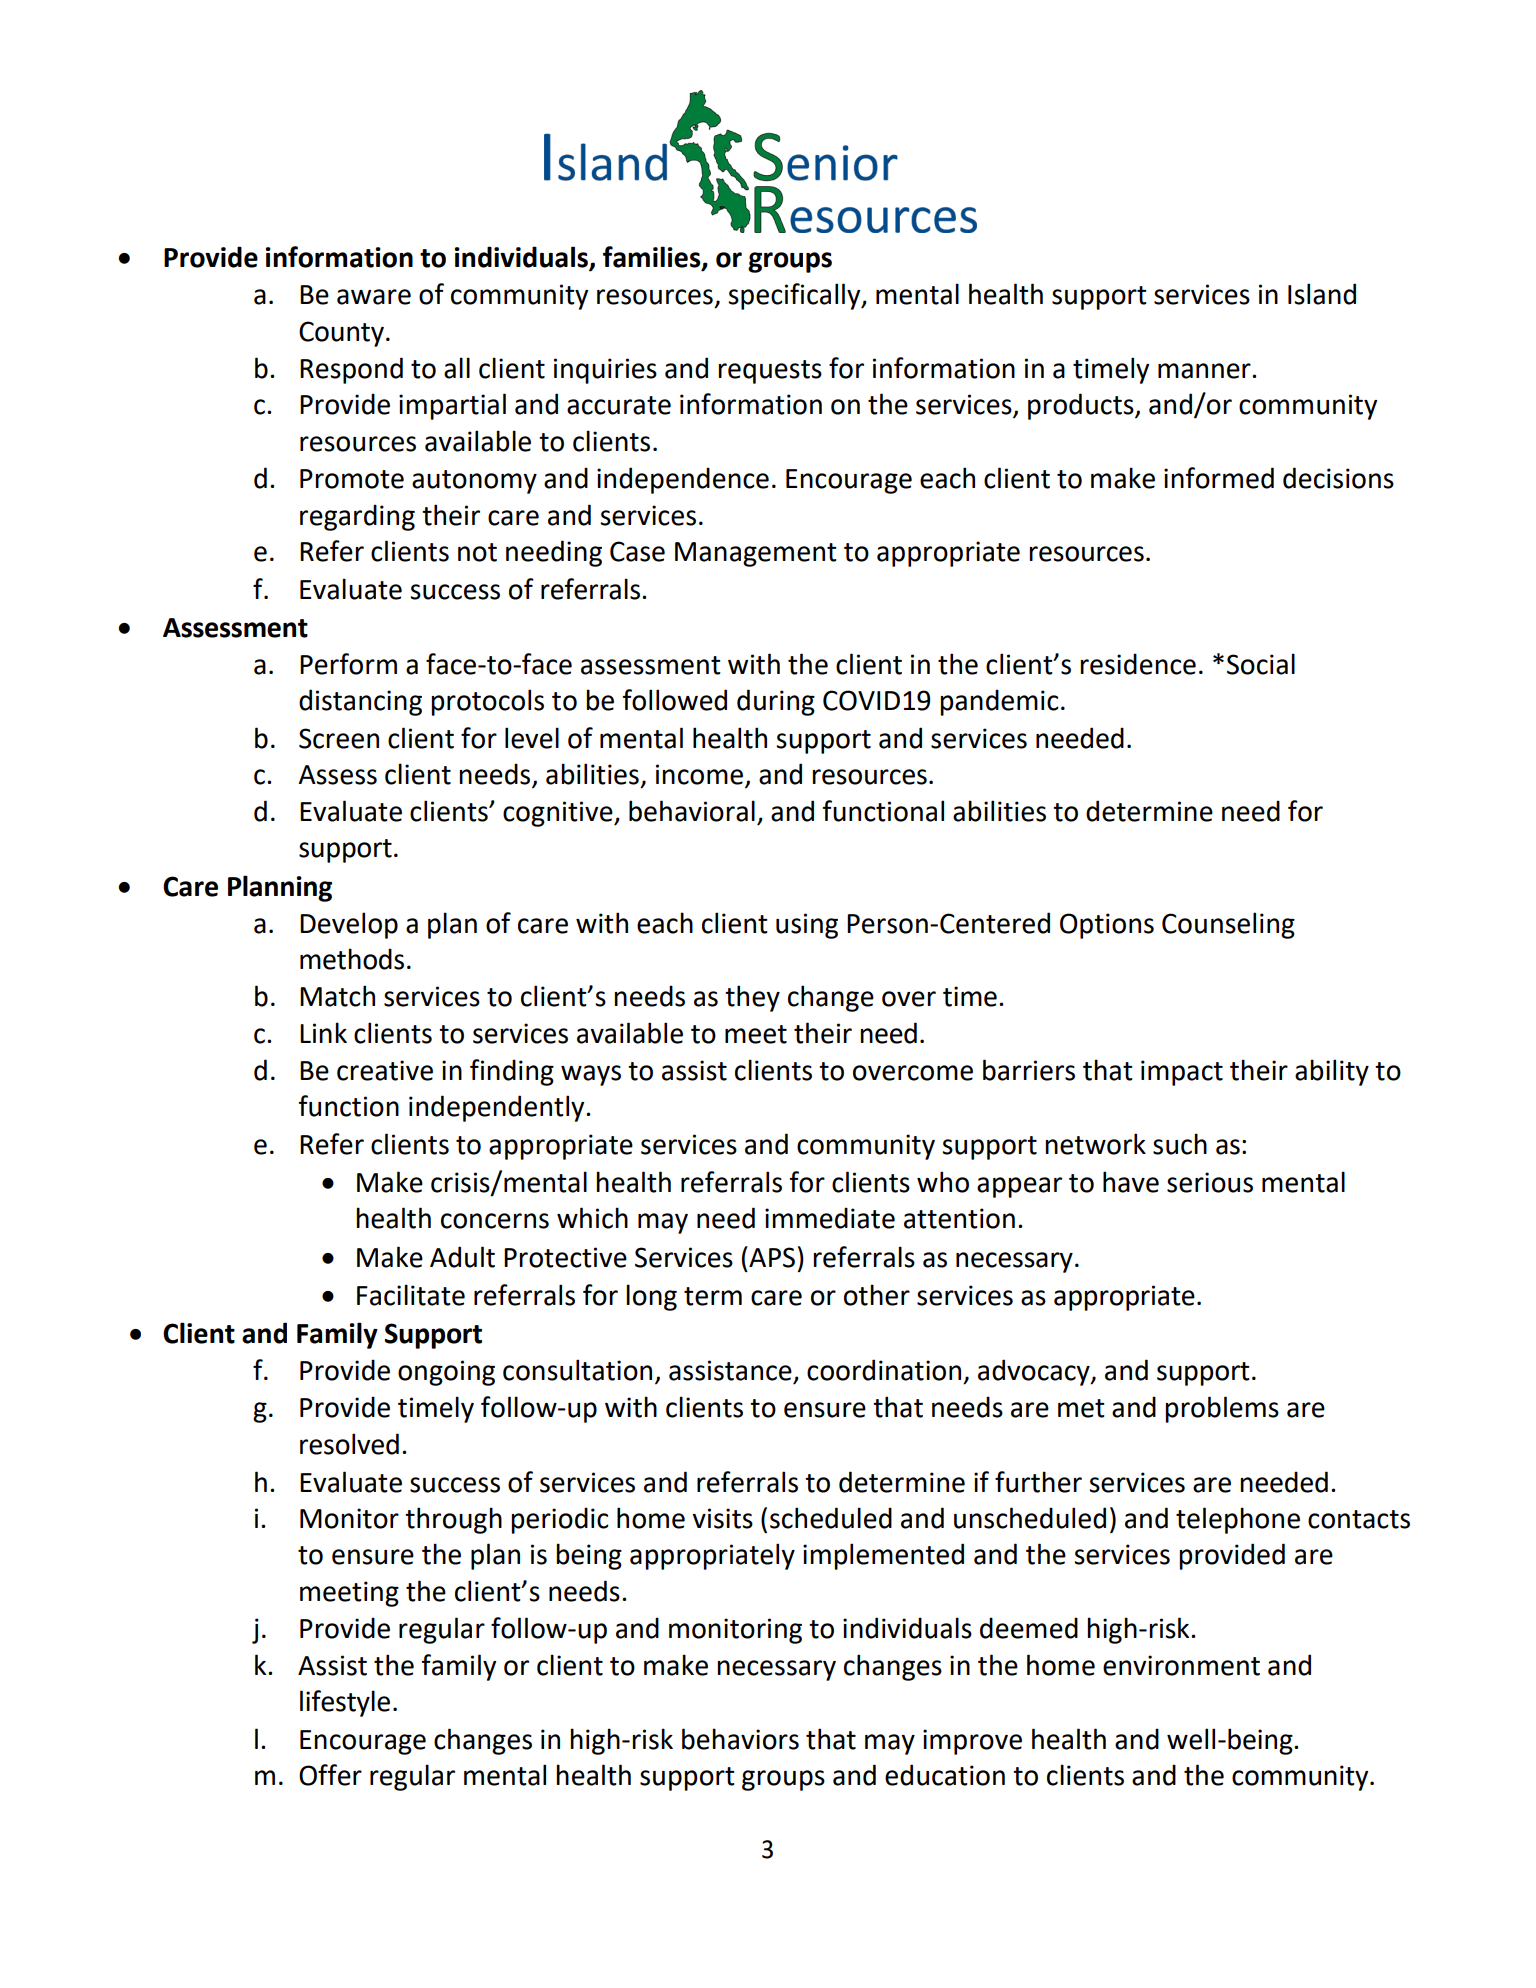  I want to click on protocols, so click(487, 702).
